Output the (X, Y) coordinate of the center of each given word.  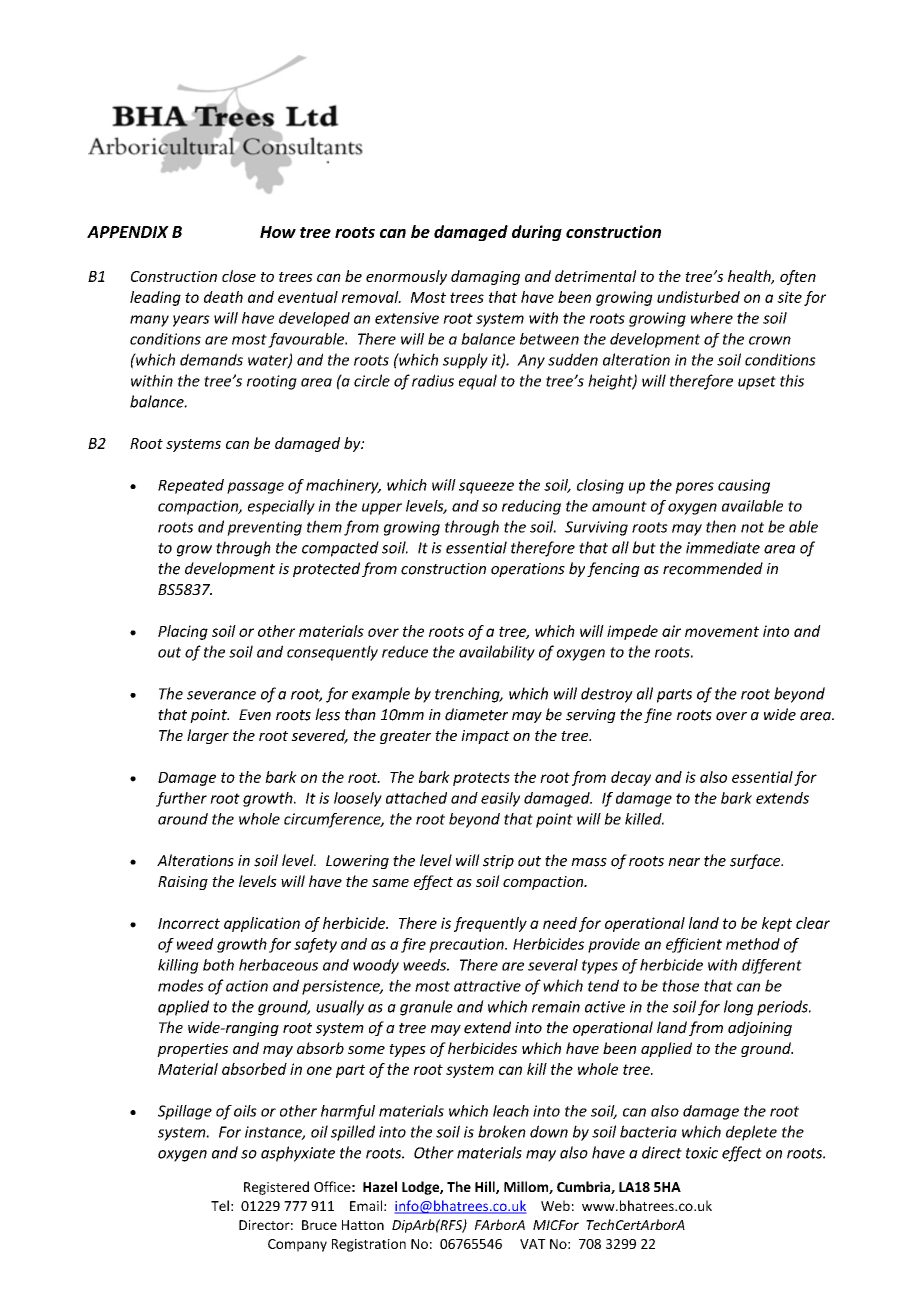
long (738, 1008)
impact (485, 737)
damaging (485, 277)
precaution (467, 945)
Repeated (191, 486)
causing (744, 486)
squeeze (486, 488)
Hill (486, 1187)
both (218, 965)
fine (658, 715)
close (239, 276)
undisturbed (698, 297)
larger (208, 736)
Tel (220, 1205)
